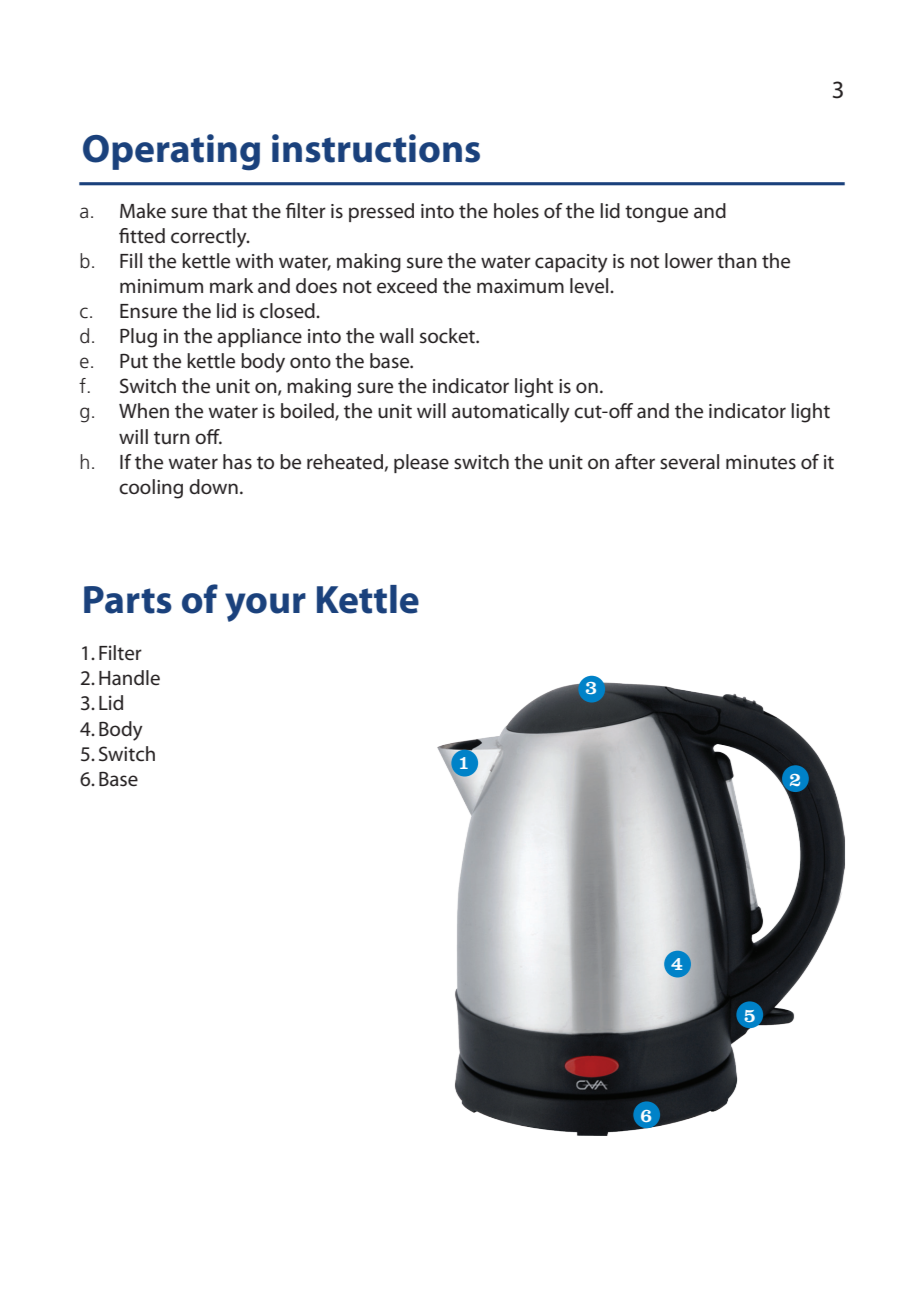  I want to click on instructions, so click(376, 148).
